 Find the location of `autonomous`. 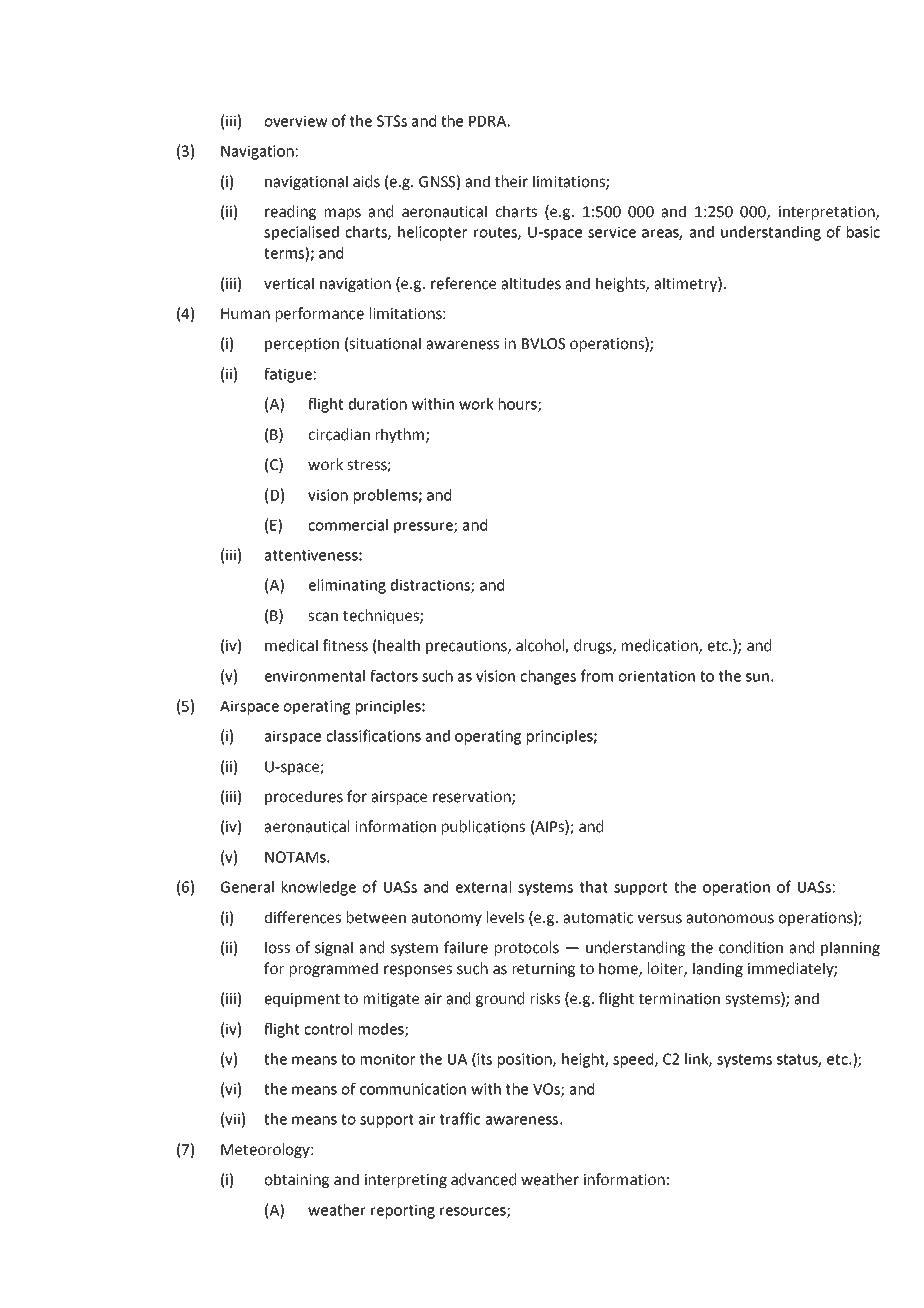

autonomous is located at coordinates (730, 918).
